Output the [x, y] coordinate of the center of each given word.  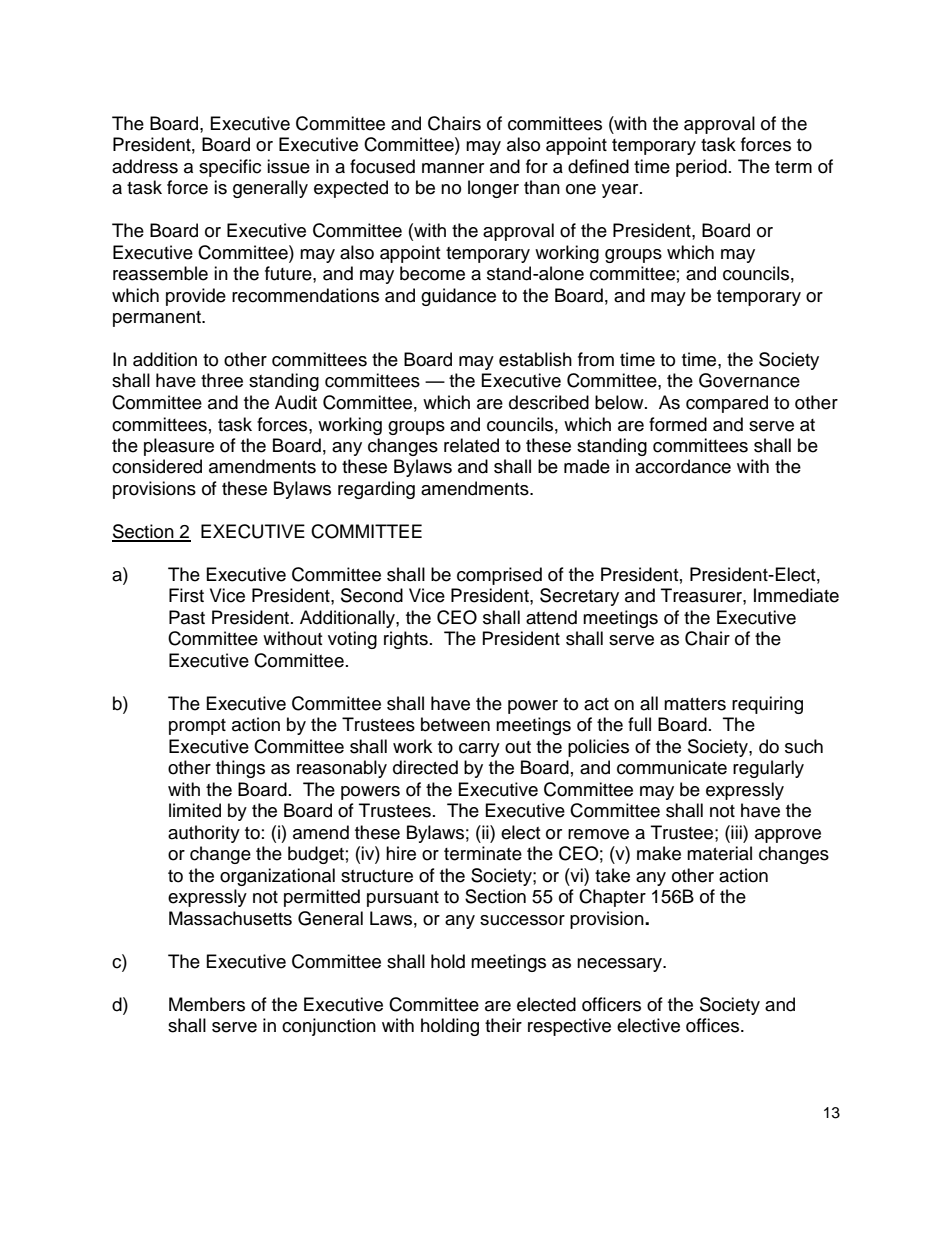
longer [493, 189]
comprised [499, 576]
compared [727, 404]
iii [736, 832]
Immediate [796, 595]
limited [195, 810]
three [222, 380]
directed [425, 767]
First [186, 595]
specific [230, 168]
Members [207, 1004]
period [701, 168]
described [549, 402]
